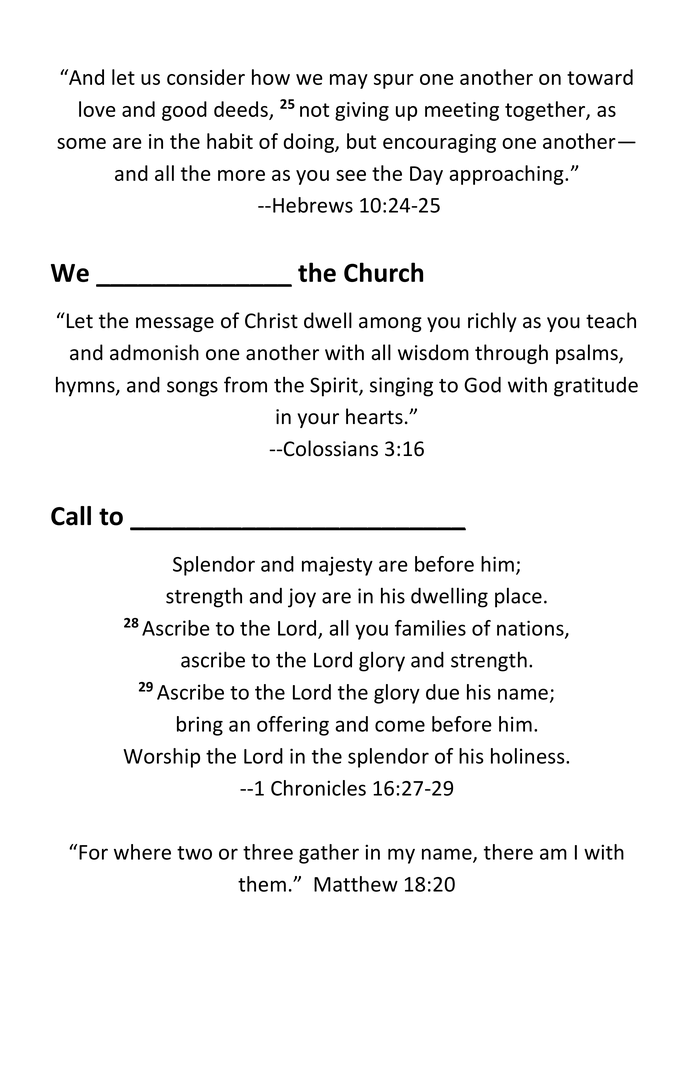 Image resolution: width=694 pixels, height=1073 pixels. Describe the element at coordinates (362, 111) in the image. I see `giving` at that location.
